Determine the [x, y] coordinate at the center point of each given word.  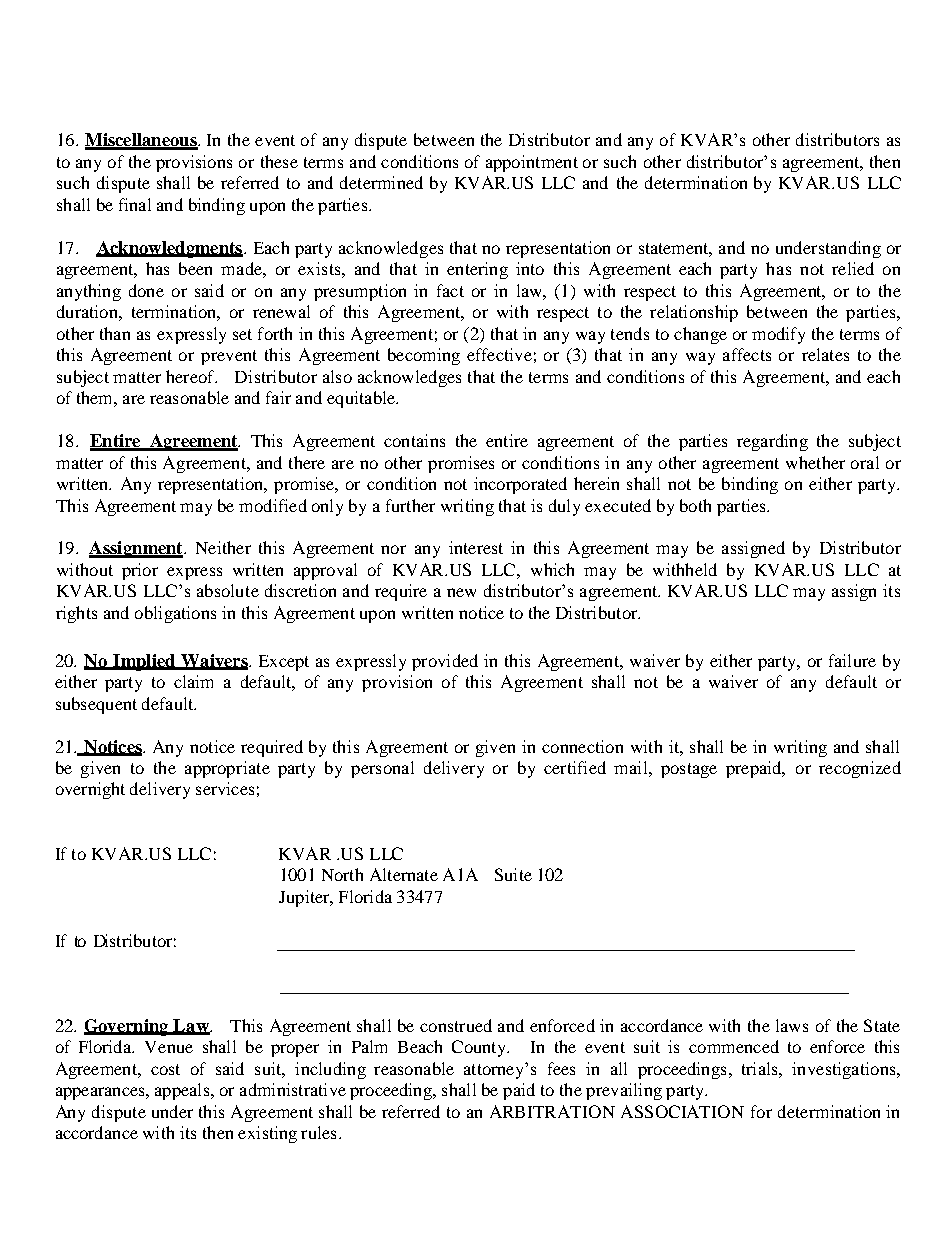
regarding [772, 442]
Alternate [404, 874]
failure [852, 660]
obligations [175, 614]
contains [414, 440]
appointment [532, 163]
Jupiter [305, 898]
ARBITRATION [552, 1111]
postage [689, 770]
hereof [191, 376]
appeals [183, 1091]
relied [853, 268]
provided [445, 662]
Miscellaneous [142, 141]
